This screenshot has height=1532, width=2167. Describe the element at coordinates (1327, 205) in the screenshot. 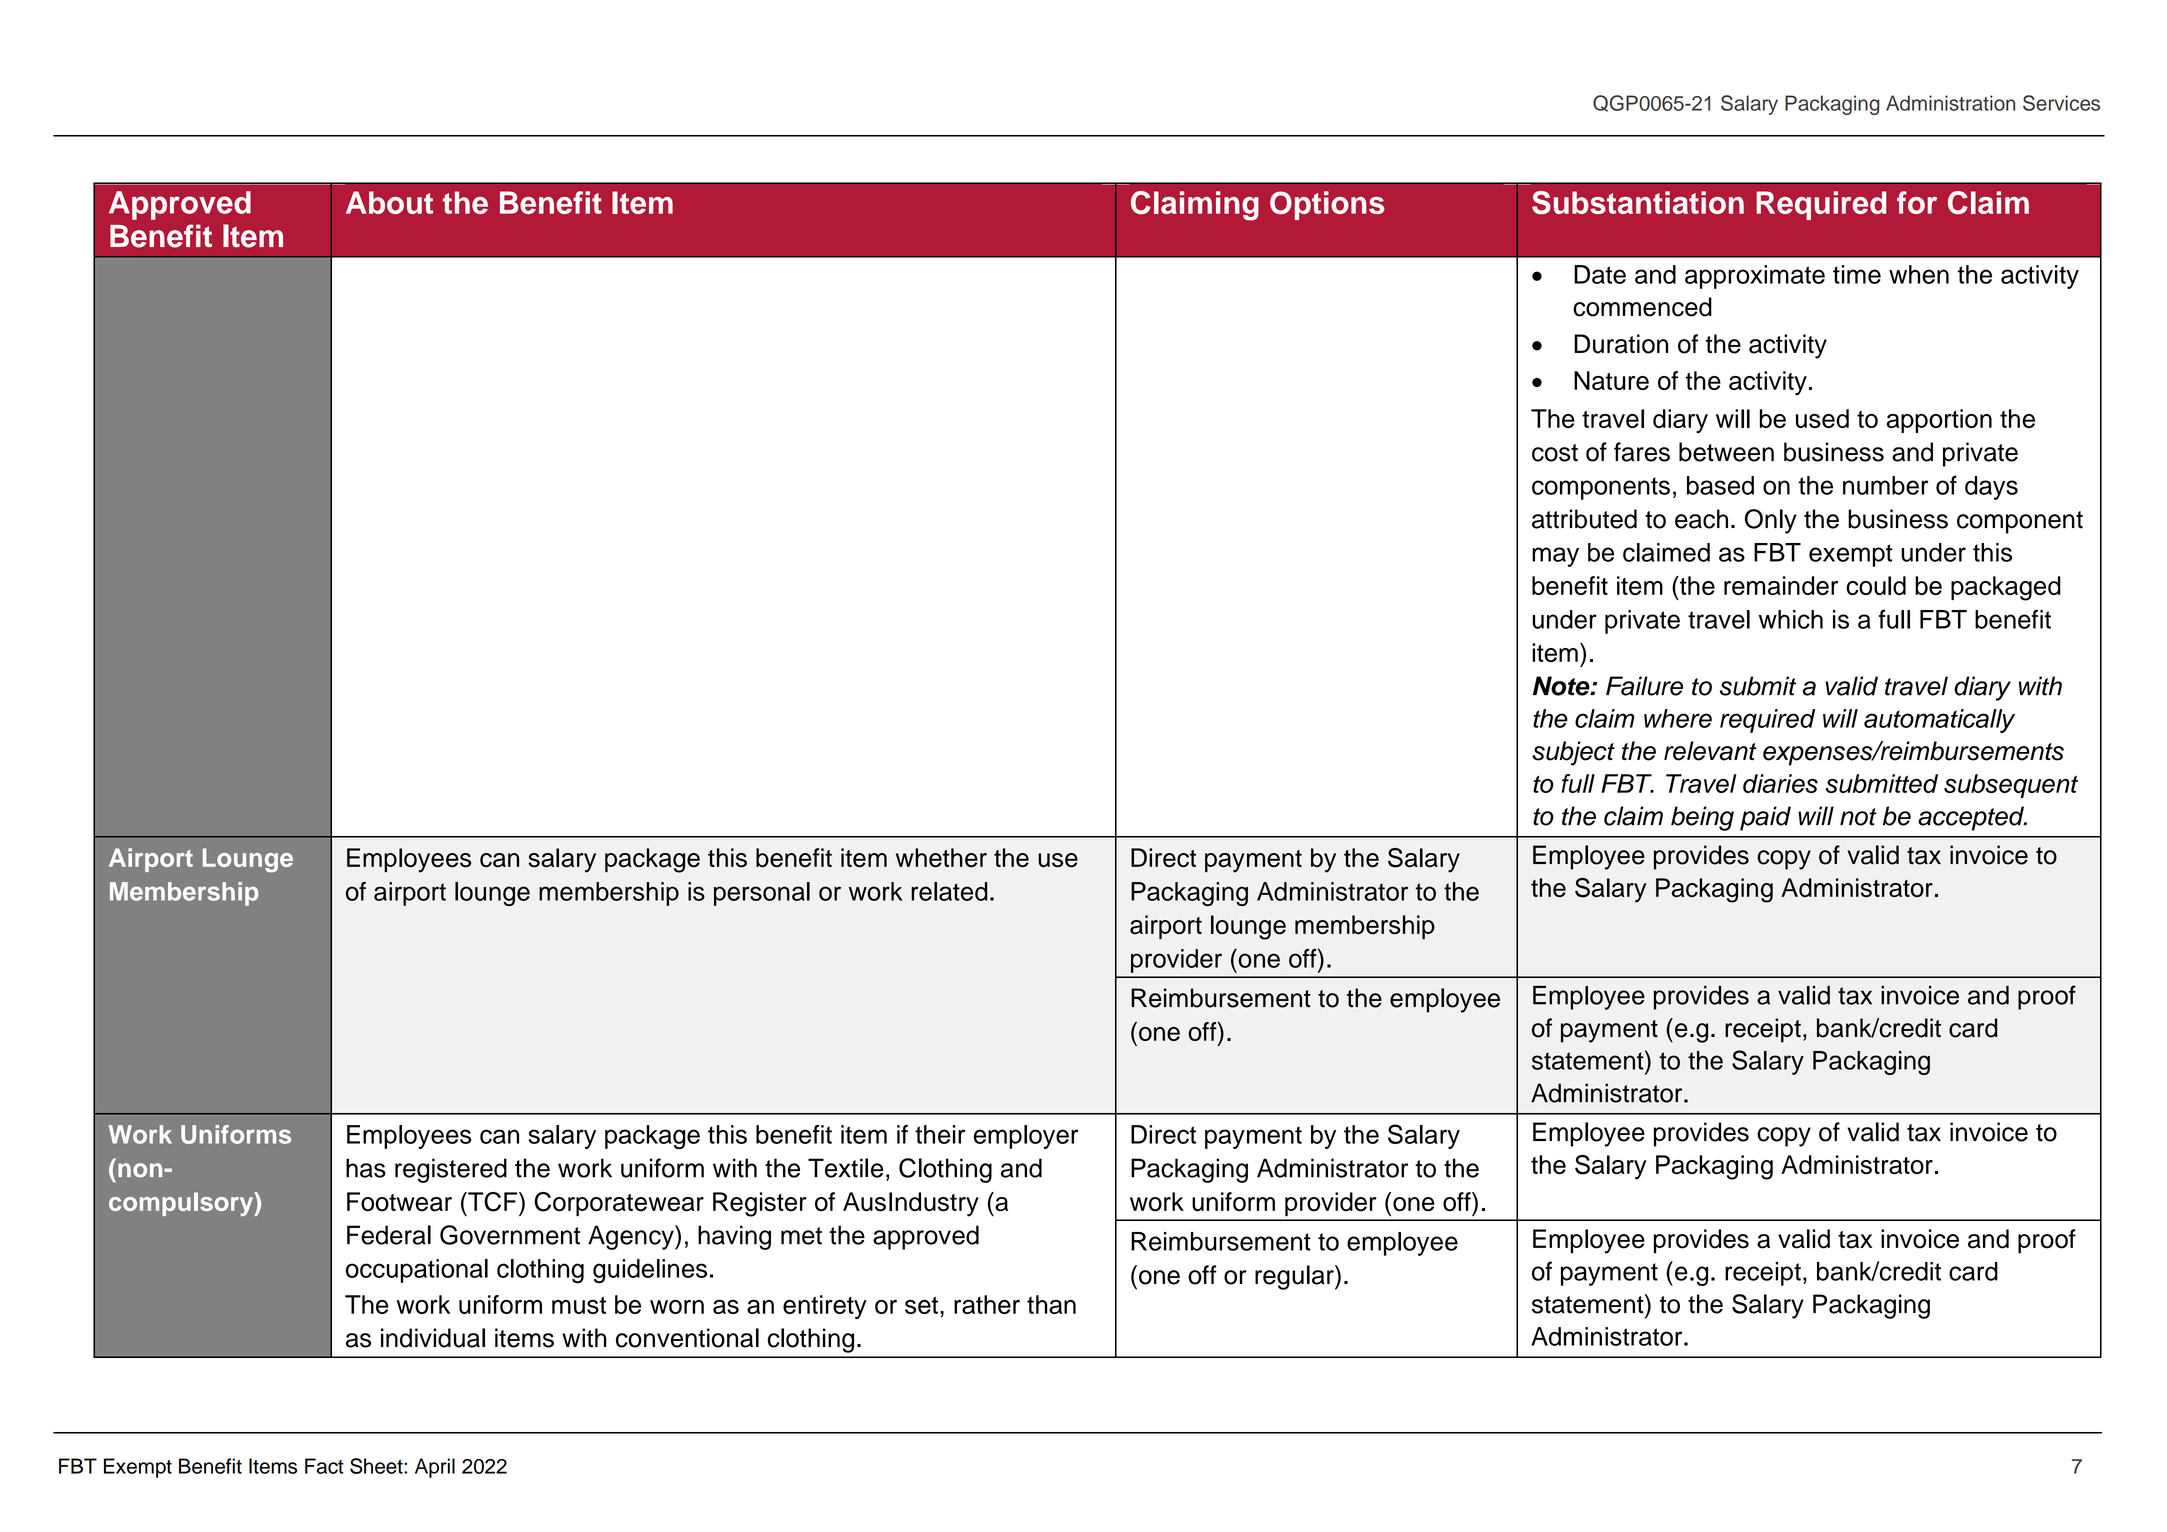

I see `Options` at that location.
